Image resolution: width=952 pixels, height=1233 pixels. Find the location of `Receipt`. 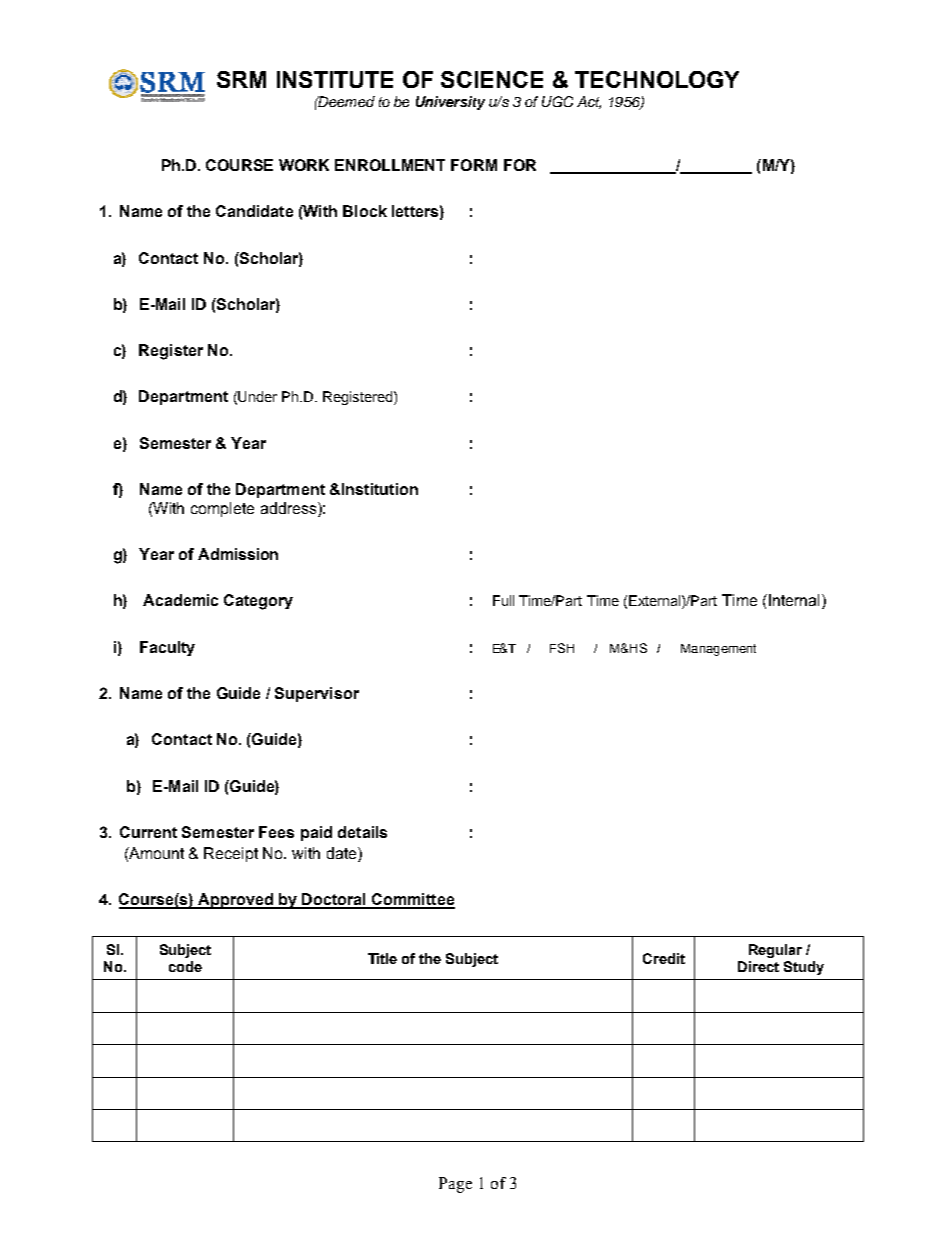

Receipt is located at coordinates (231, 854).
